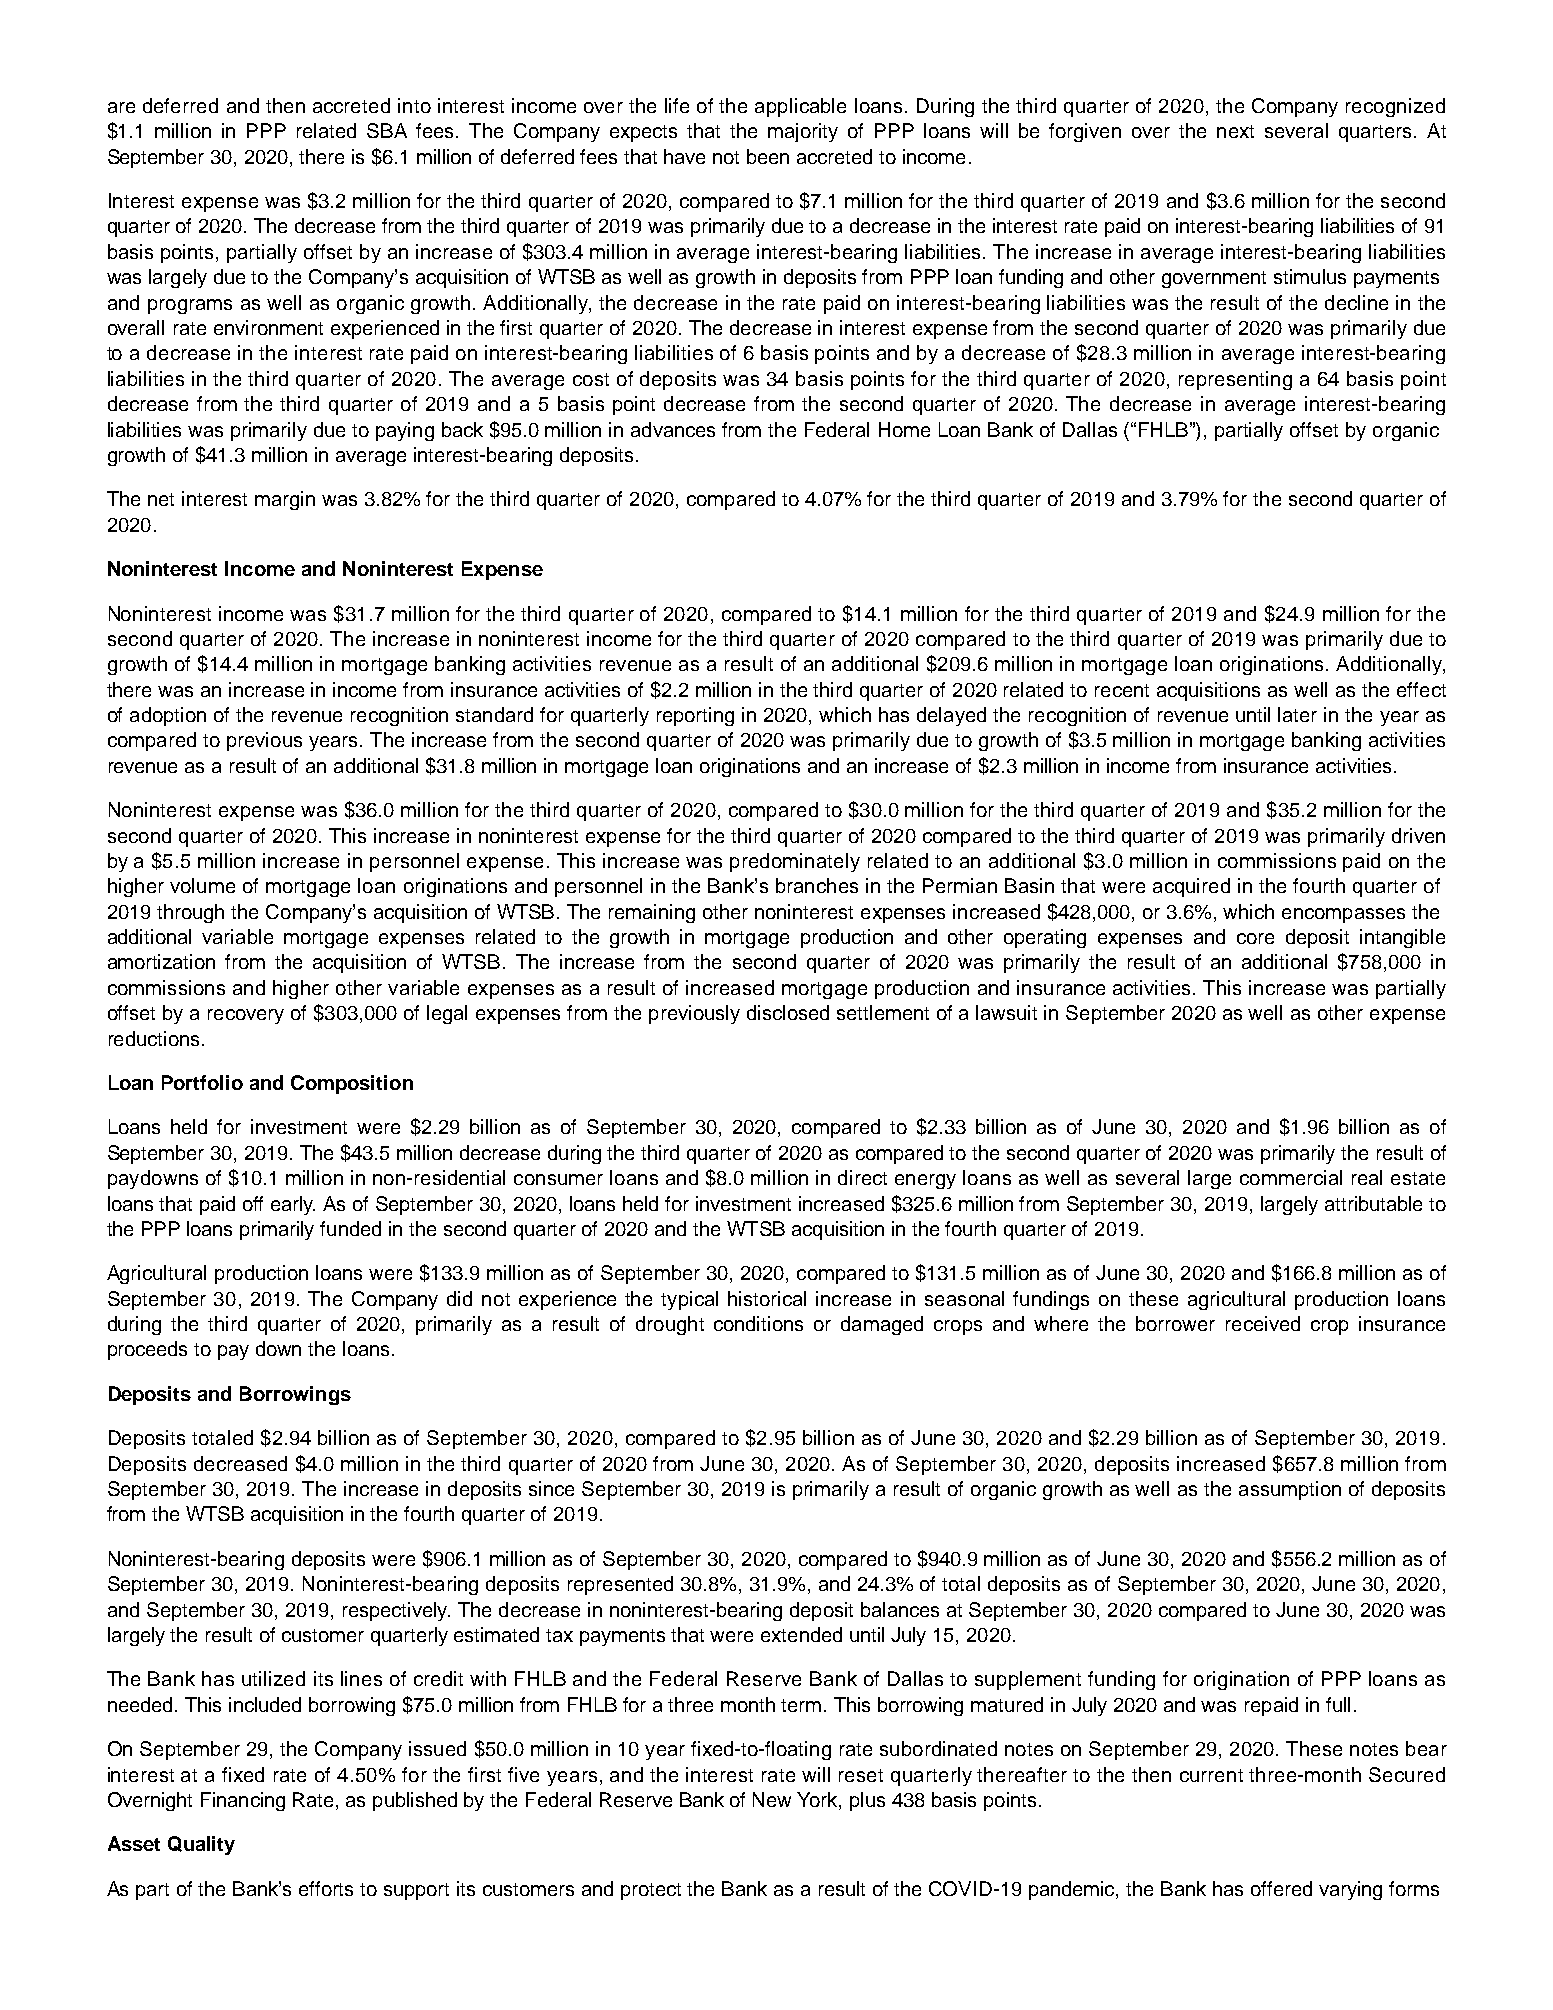 The height and width of the image is (2010, 1553). Describe the element at coordinates (1235, 131) in the image. I see `next` at that location.
